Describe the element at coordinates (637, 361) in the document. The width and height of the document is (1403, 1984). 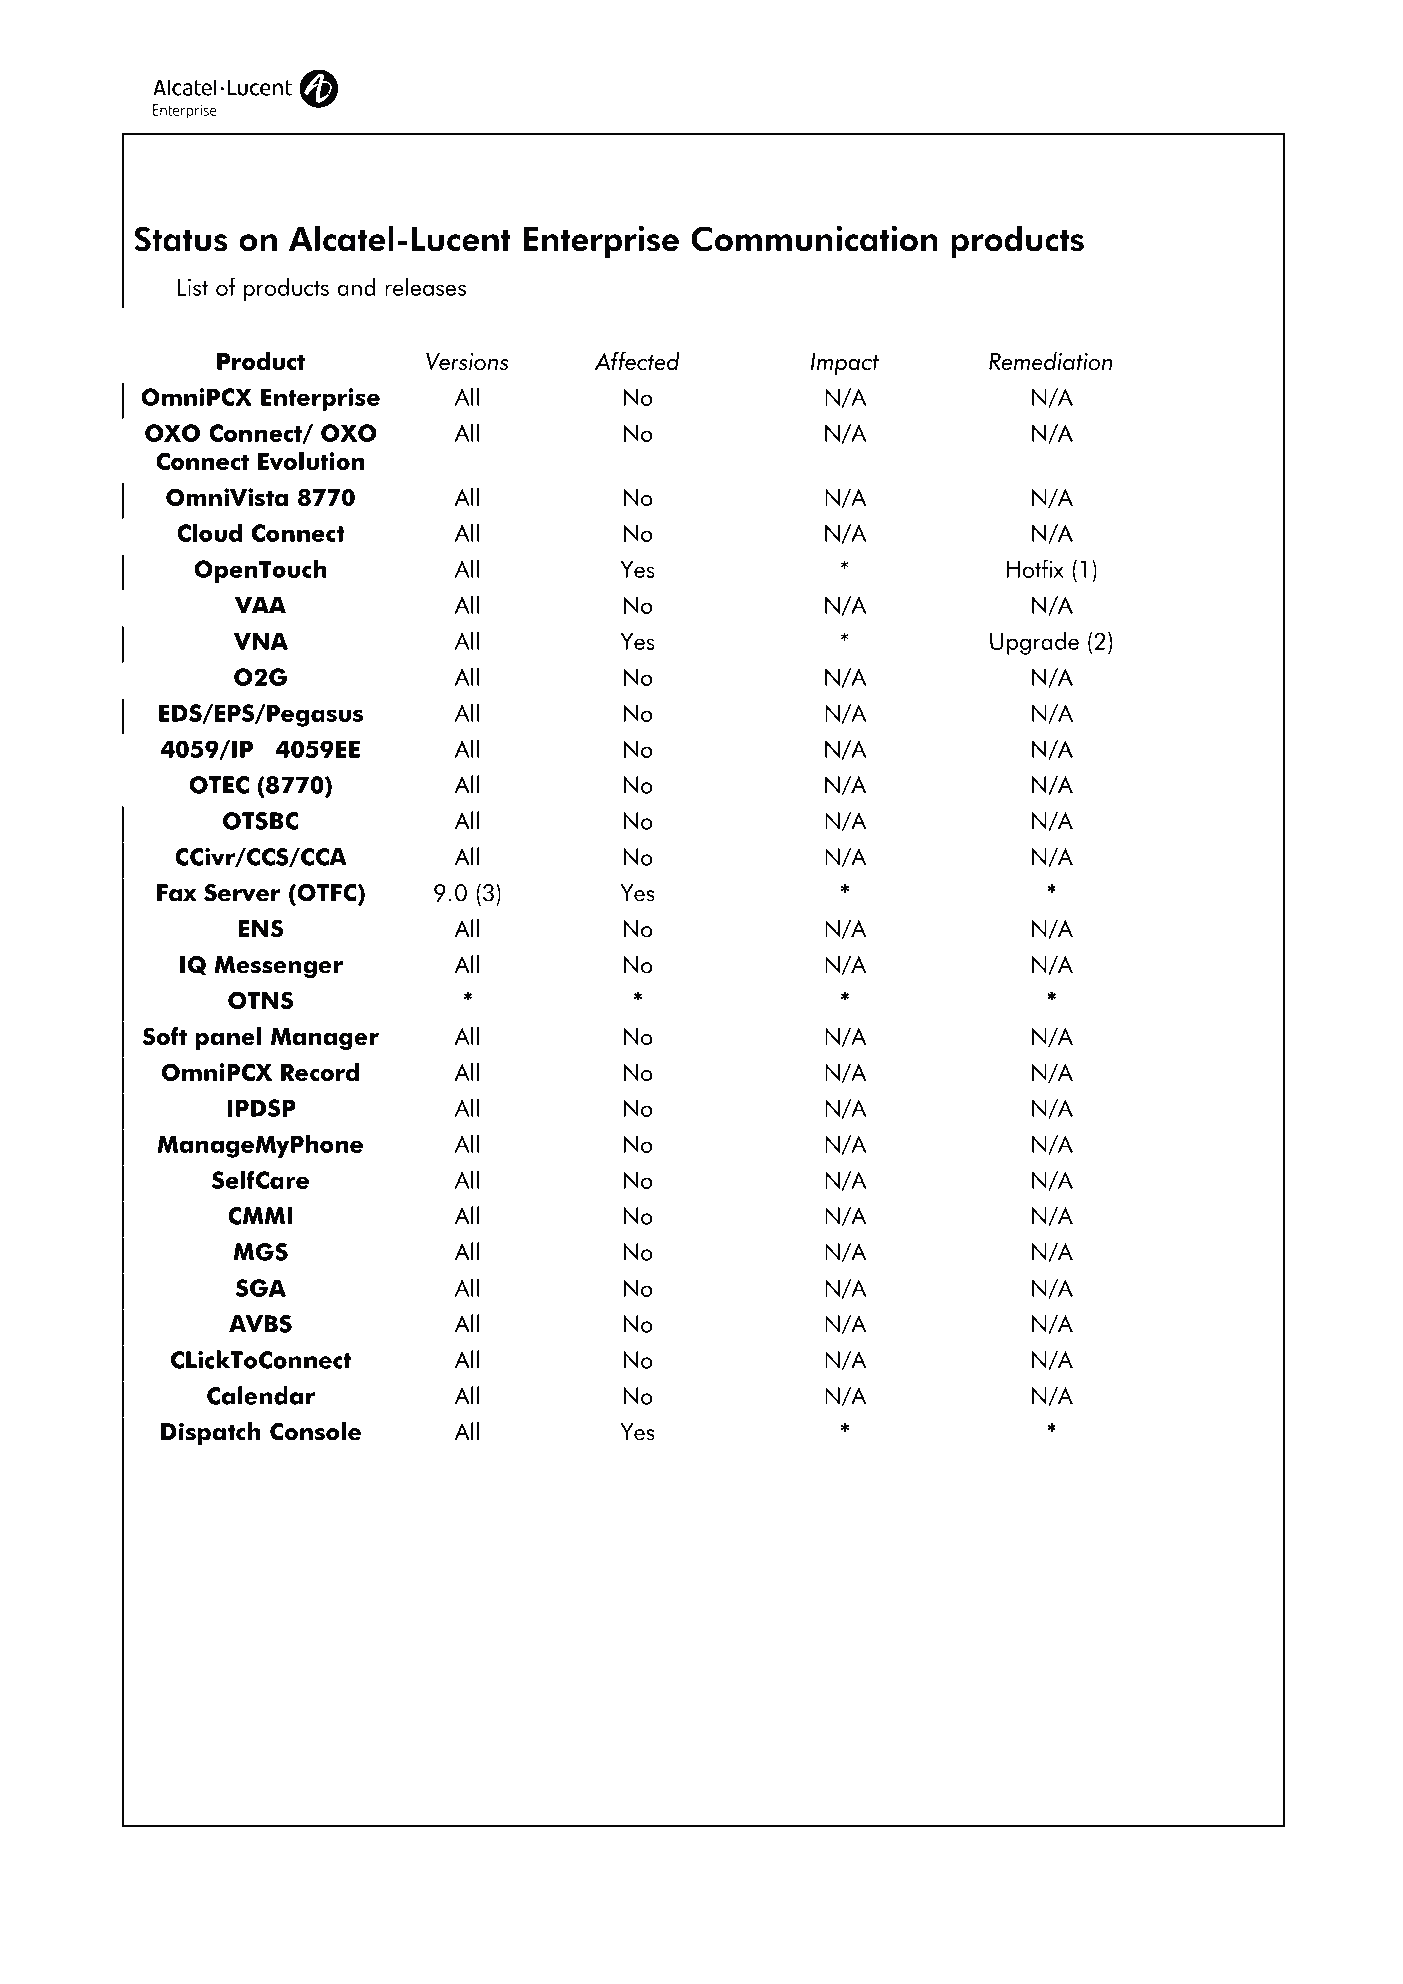
I see `Affected` at that location.
